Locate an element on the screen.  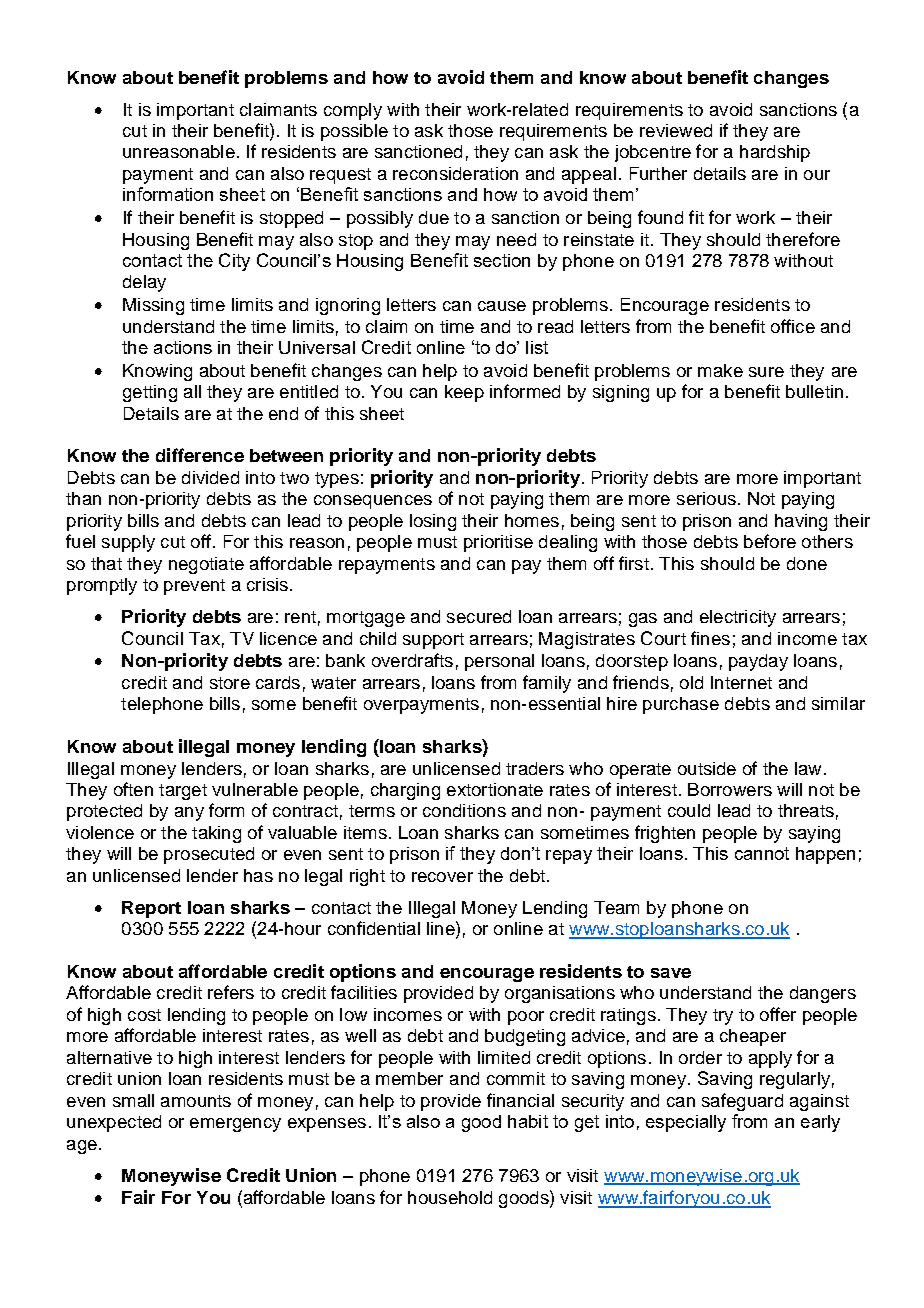
store is located at coordinates (230, 683).
